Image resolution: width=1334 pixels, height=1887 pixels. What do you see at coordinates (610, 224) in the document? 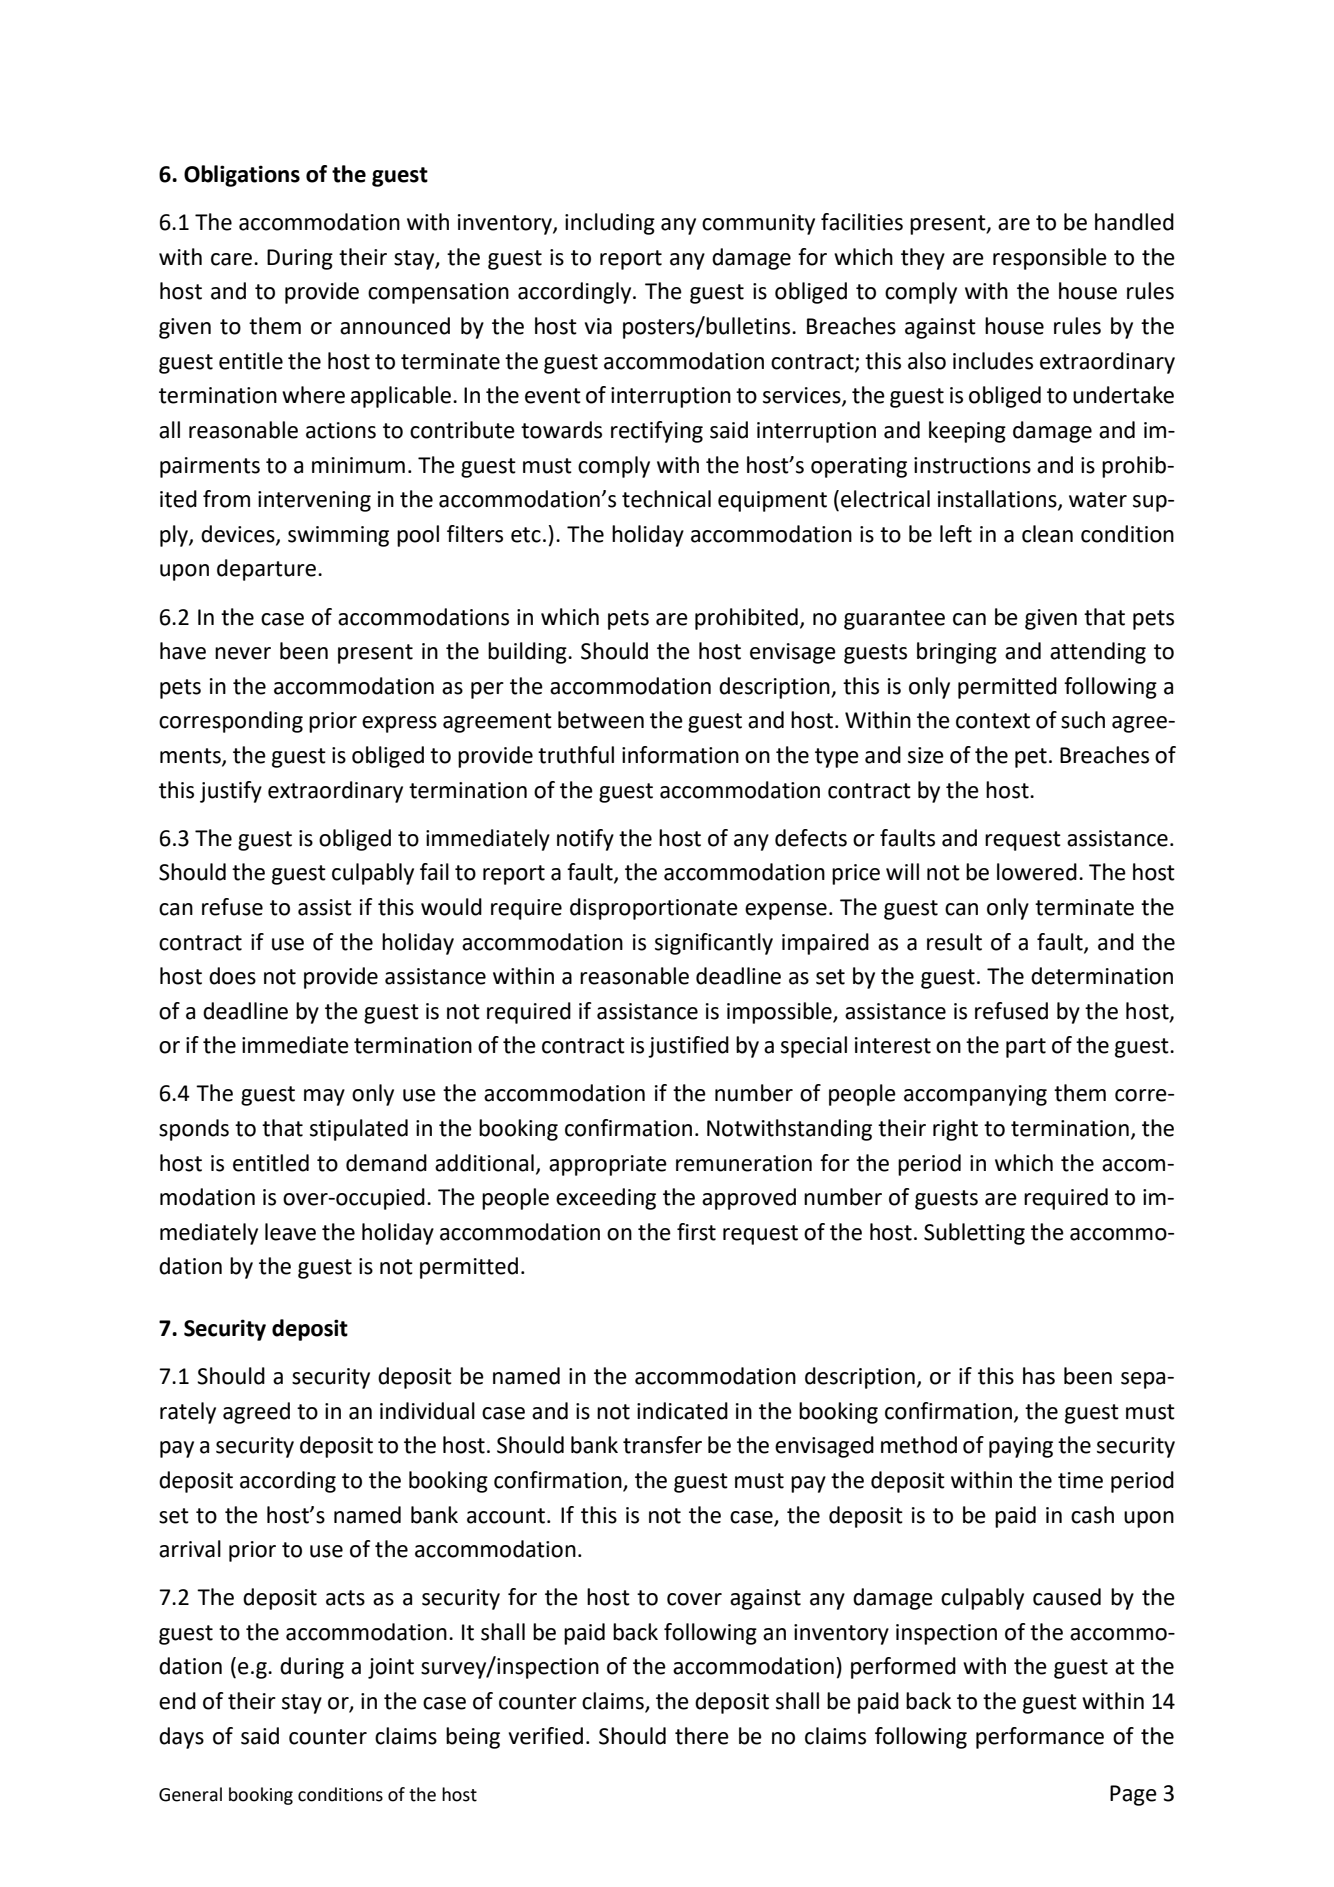
I see `including` at bounding box center [610, 224].
